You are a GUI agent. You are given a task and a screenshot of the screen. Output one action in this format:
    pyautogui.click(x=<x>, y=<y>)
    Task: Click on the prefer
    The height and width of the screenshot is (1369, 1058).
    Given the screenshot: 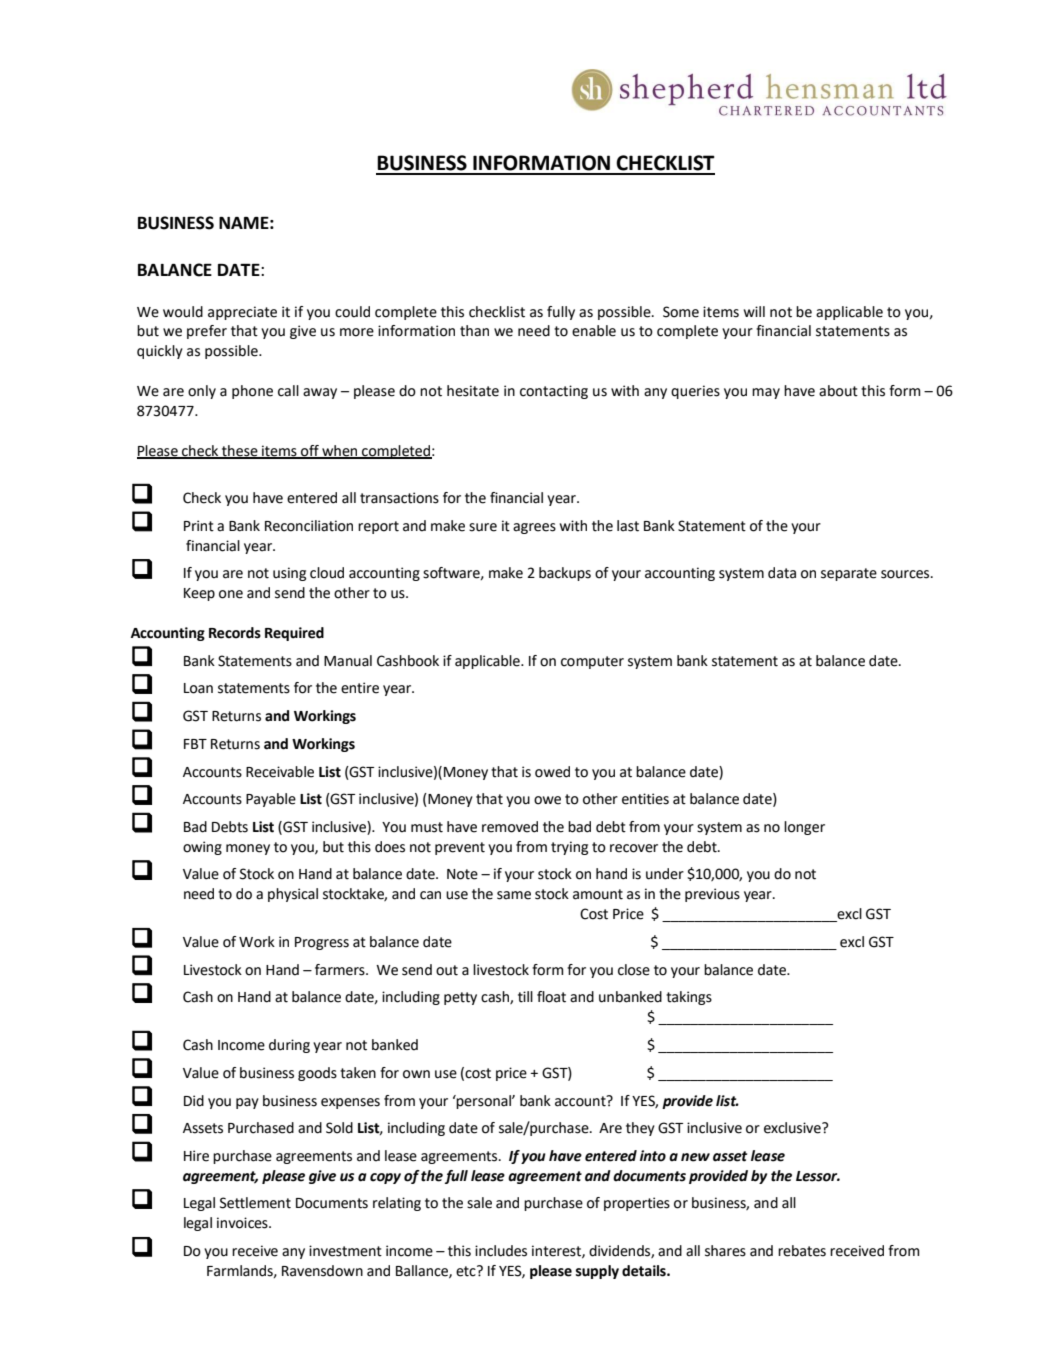 What is the action you would take?
    pyautogui.click(x=207, y=332)
